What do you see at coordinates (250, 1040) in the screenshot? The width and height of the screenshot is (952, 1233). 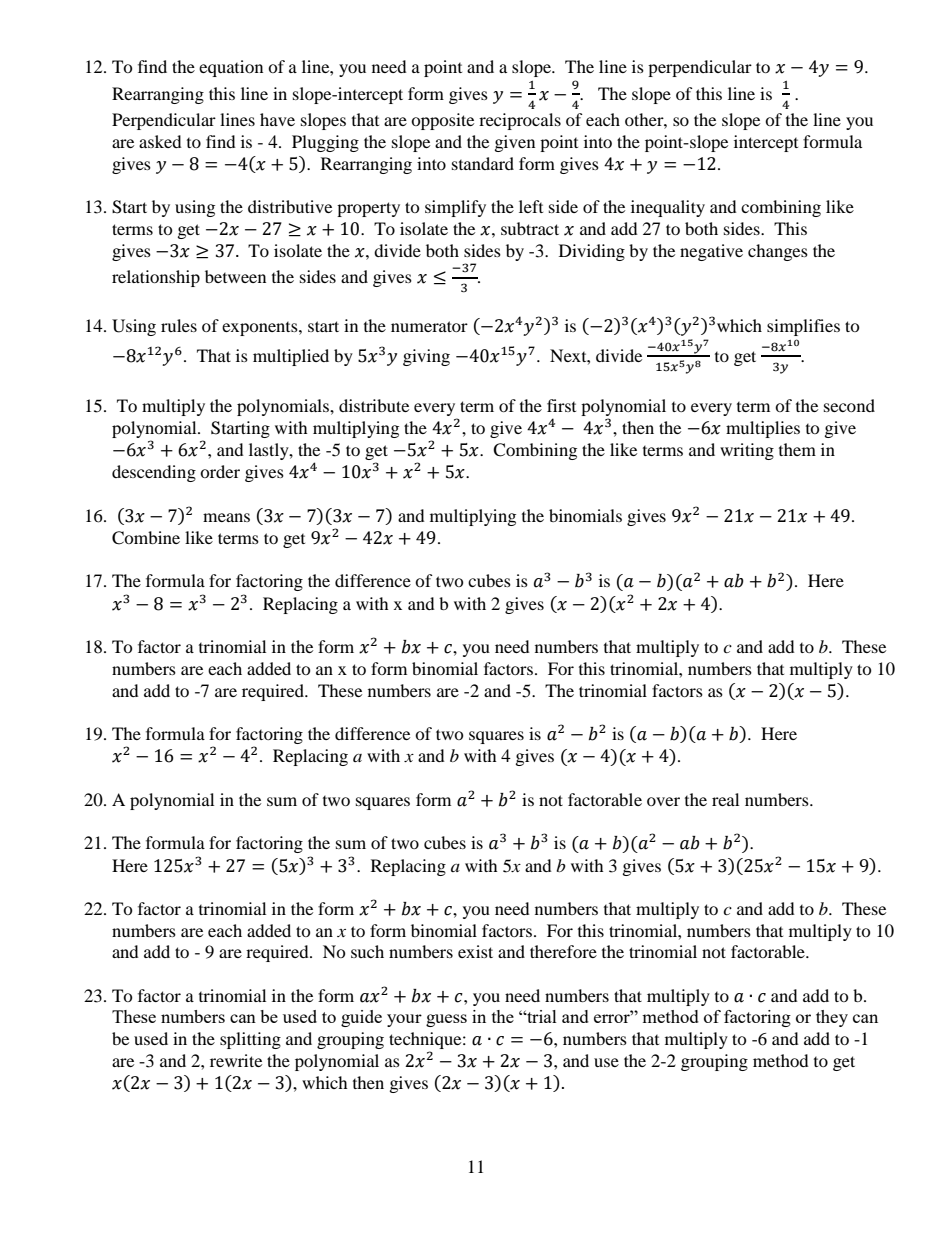 I see `splitting` at bounding box center [250, 1040].
